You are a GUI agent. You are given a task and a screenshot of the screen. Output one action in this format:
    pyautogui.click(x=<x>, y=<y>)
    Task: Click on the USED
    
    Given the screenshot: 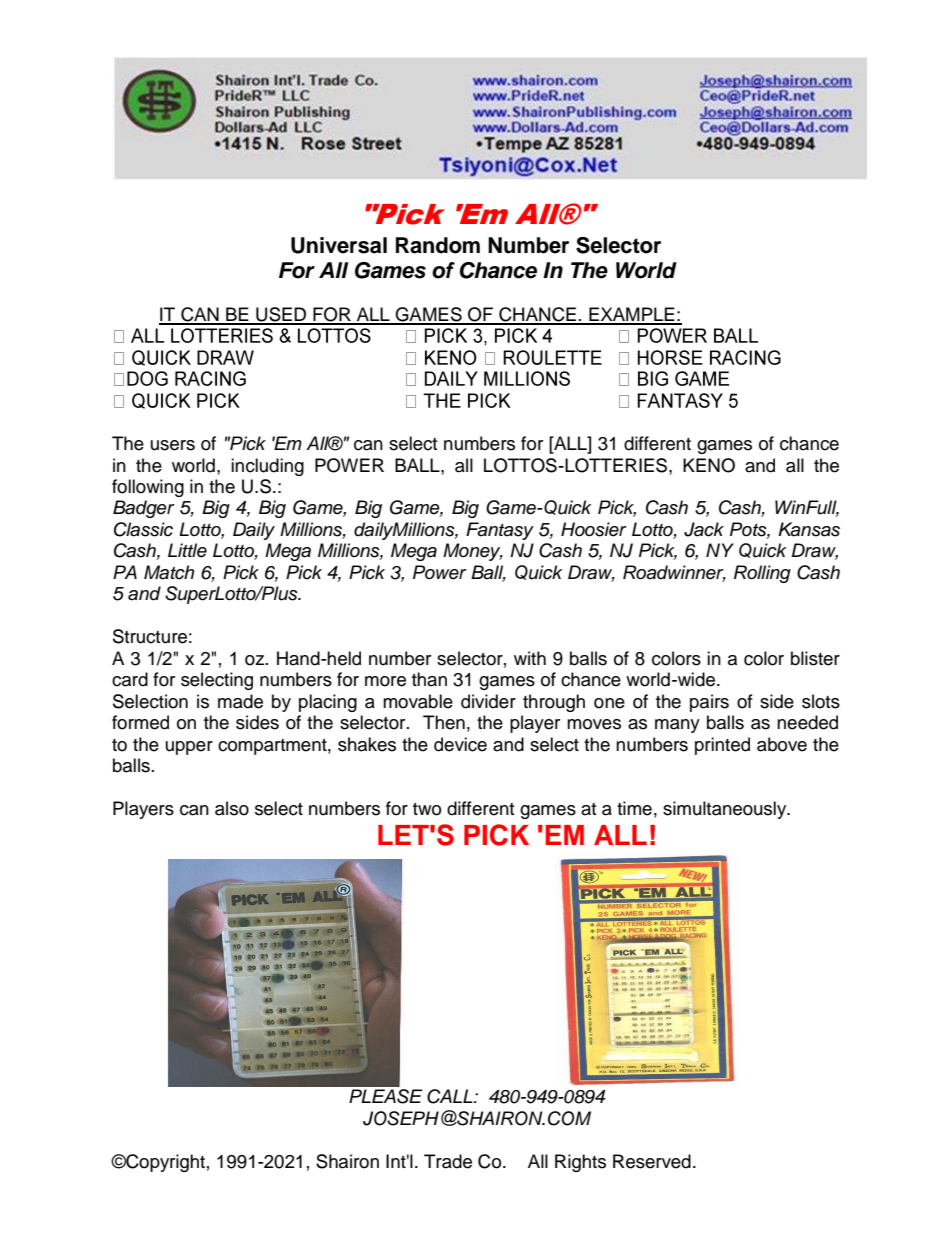 What is the action you would take?
    pyautogui.click(x=281, y=315)
